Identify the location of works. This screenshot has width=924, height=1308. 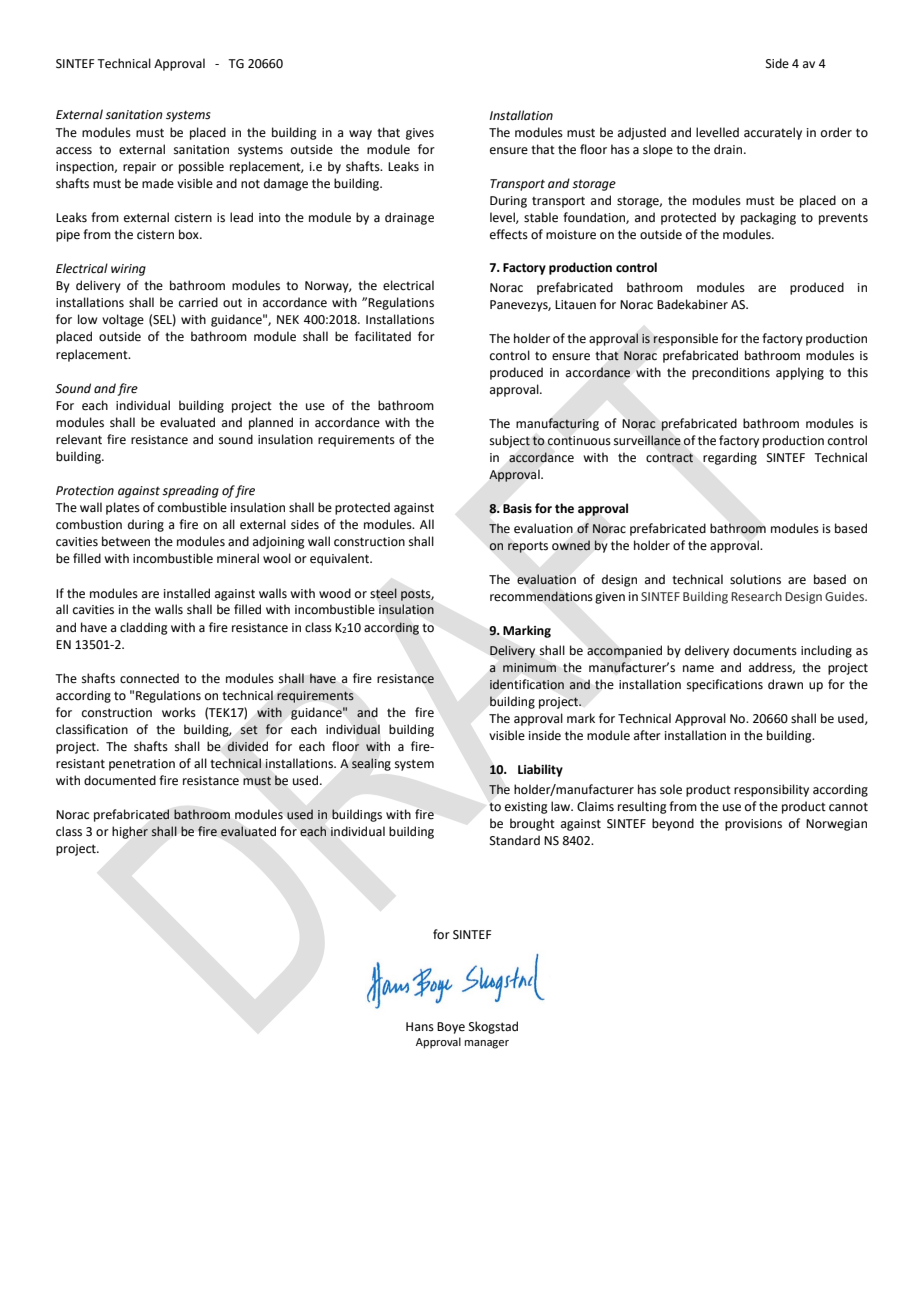
(179, 712).
